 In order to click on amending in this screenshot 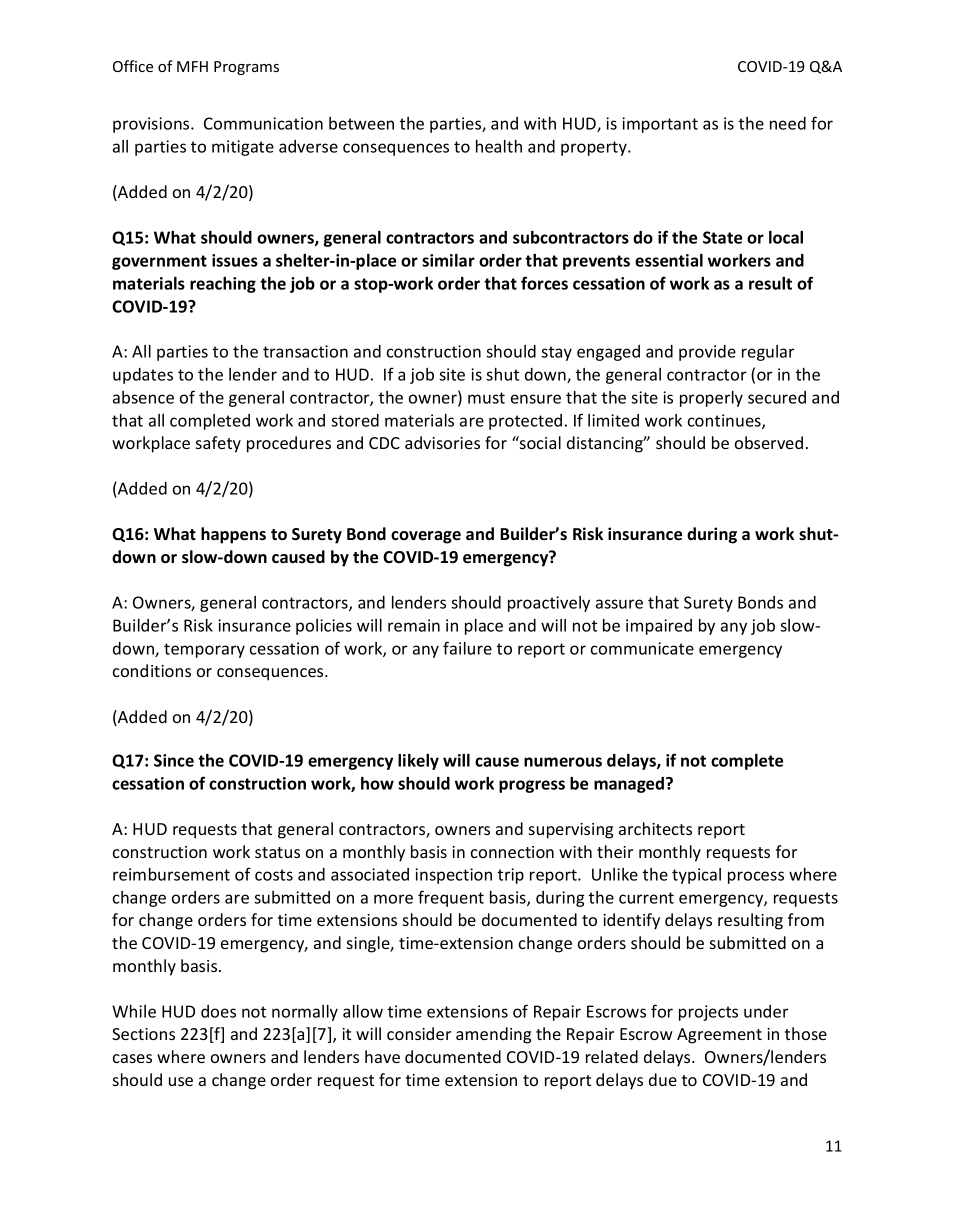, I will do `click(493, 1035)`.
